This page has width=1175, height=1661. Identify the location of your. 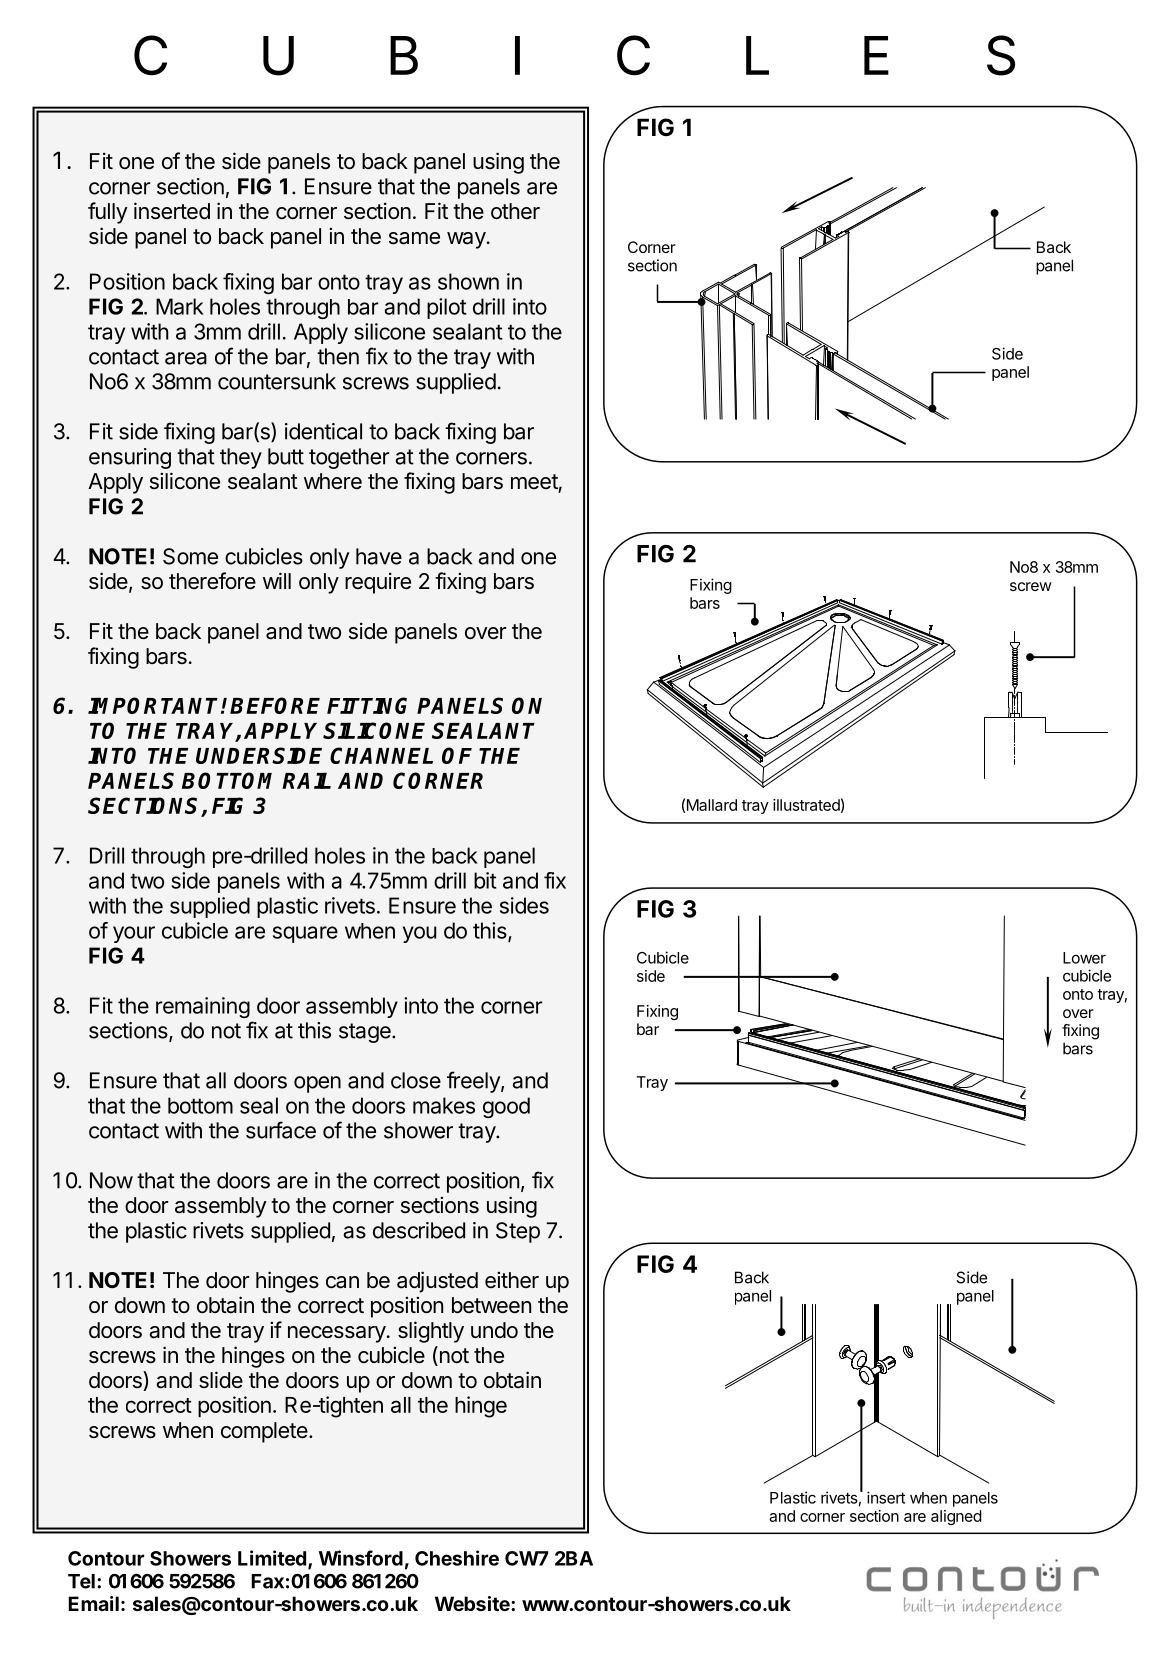
(134, 934).
